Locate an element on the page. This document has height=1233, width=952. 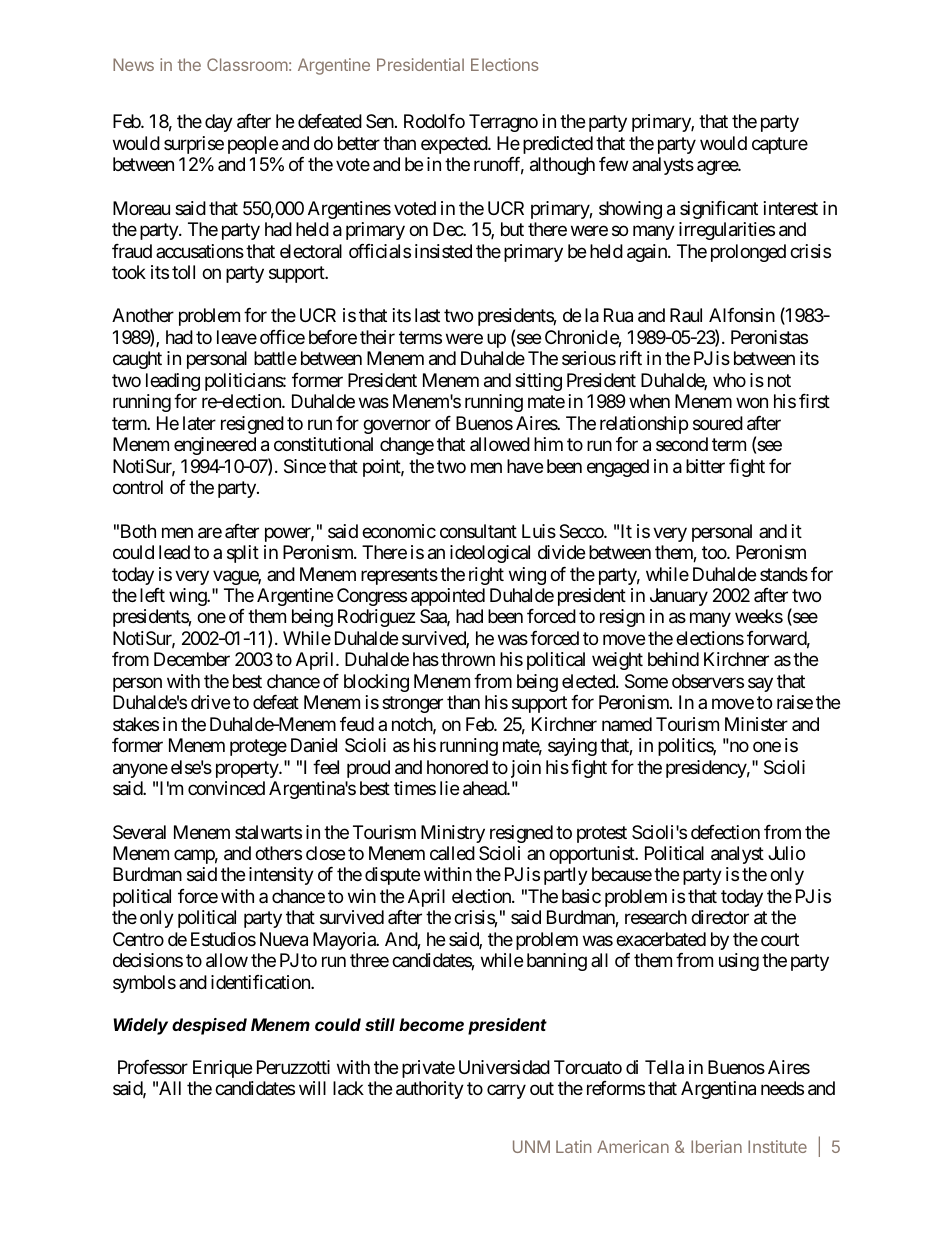
Enrique is located at coordinates (222, 1069).
